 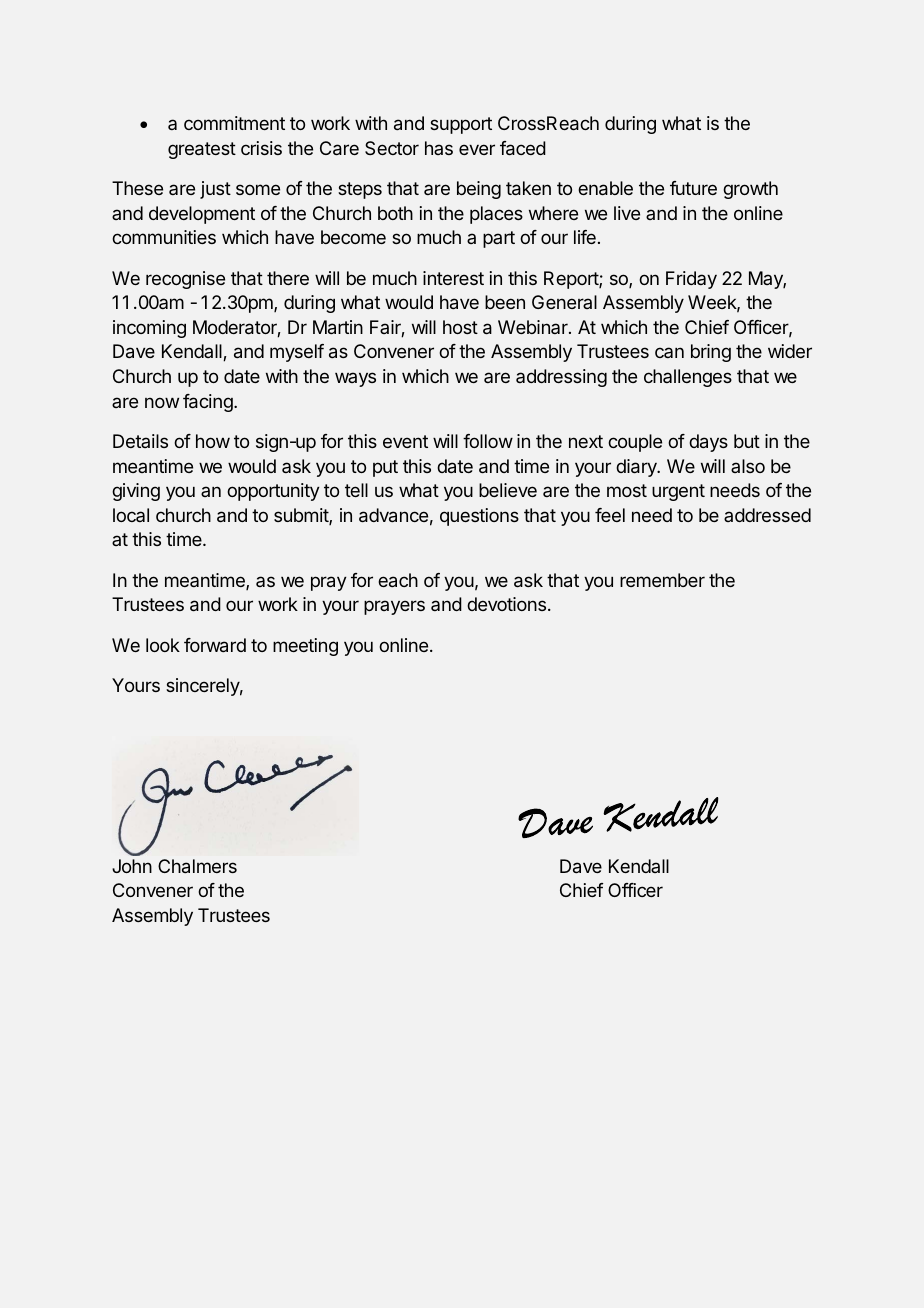 I want to click on Chalmers, so click(x=197, y=866).
